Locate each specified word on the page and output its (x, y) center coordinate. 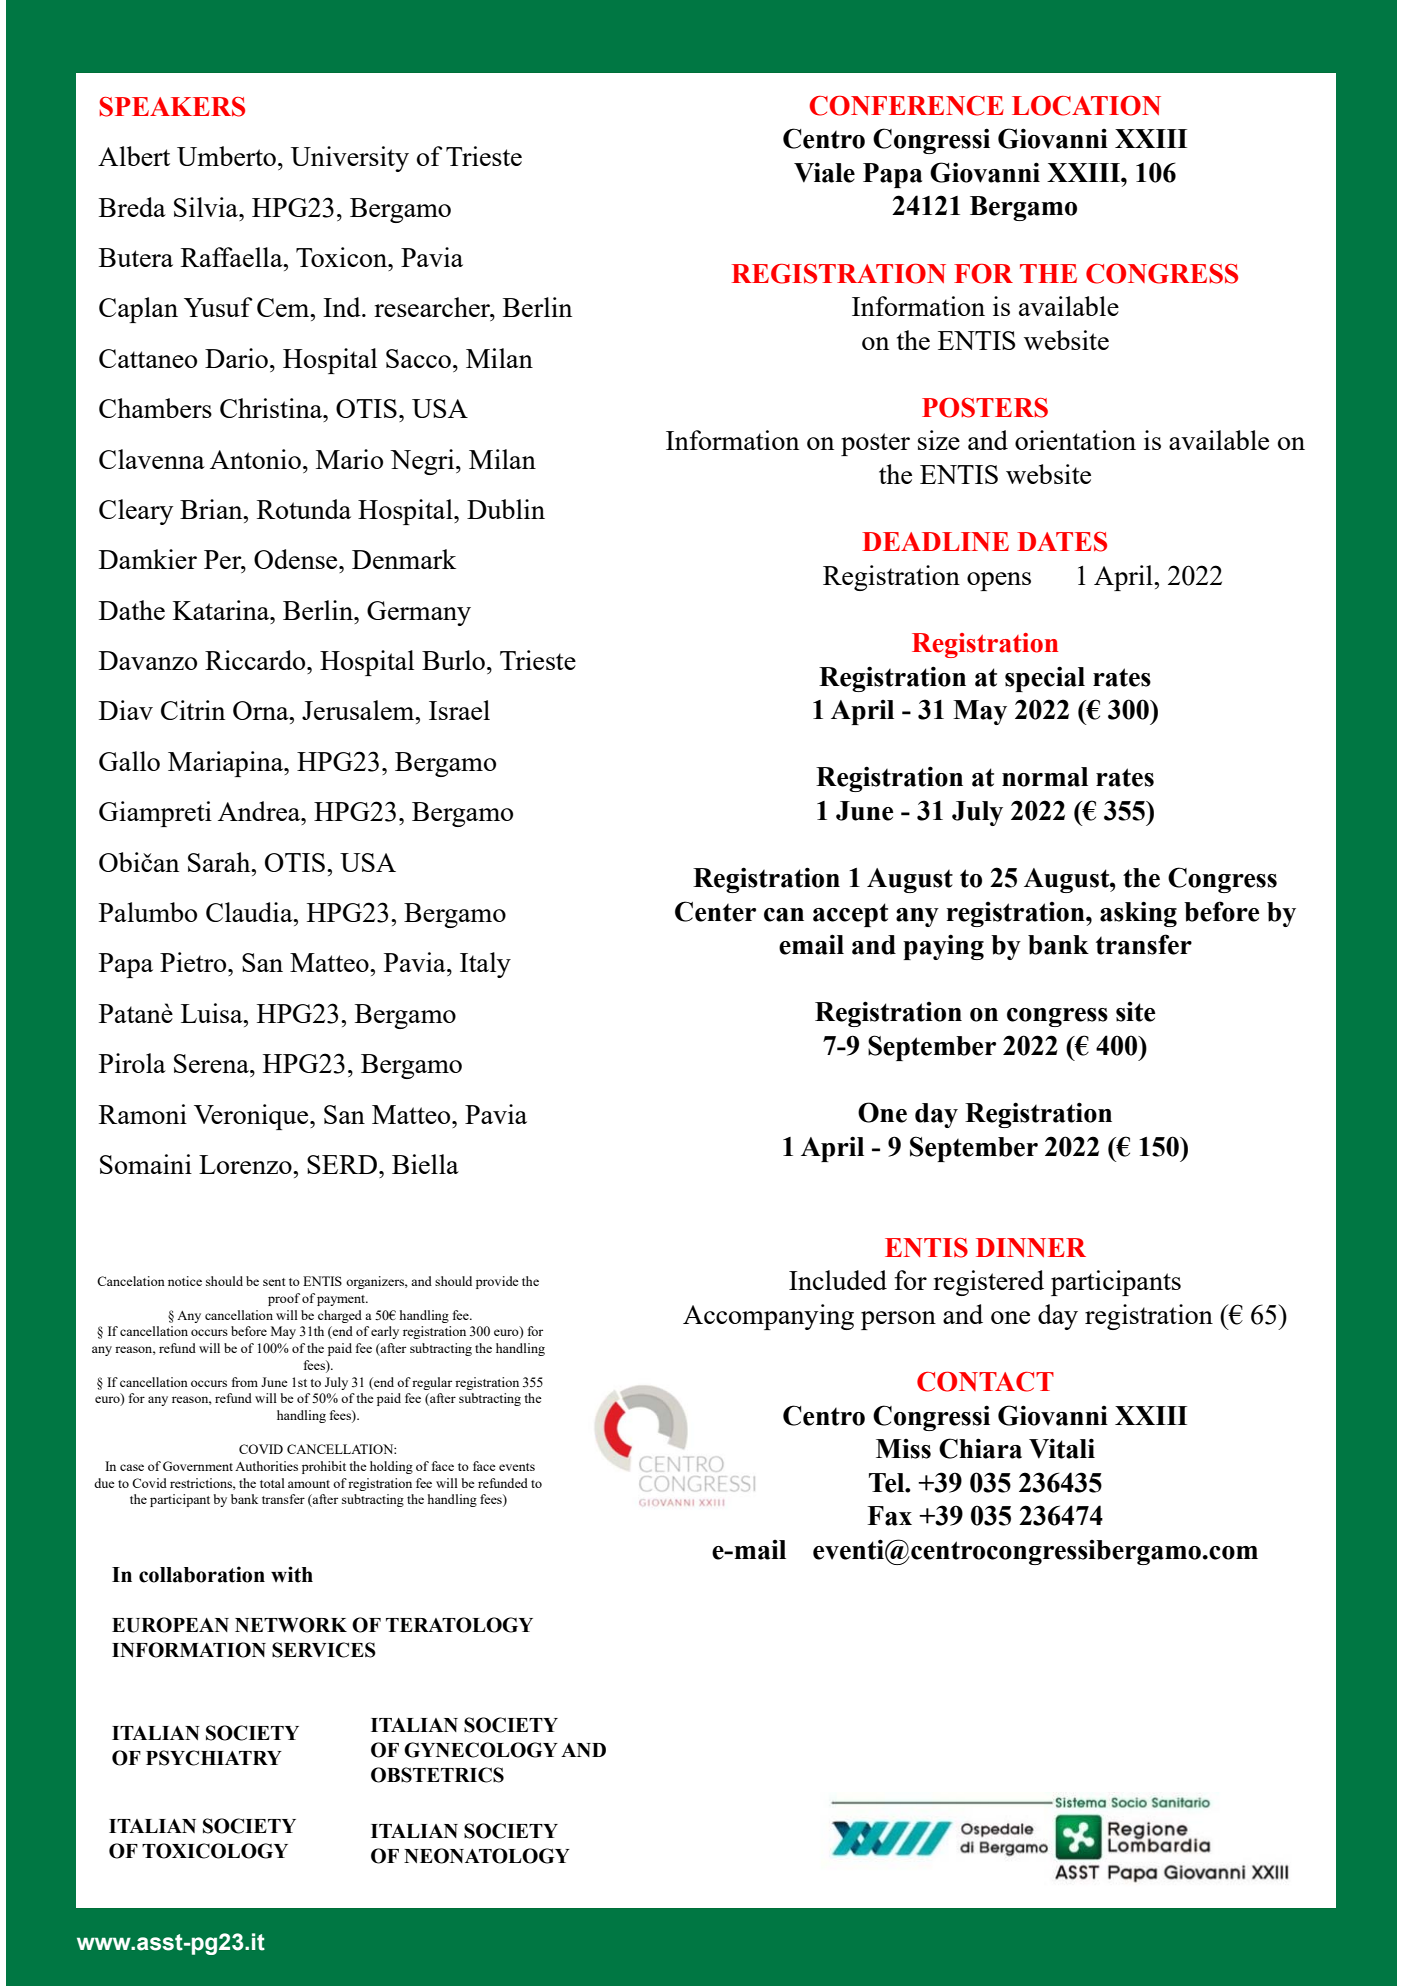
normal (1045, 777)
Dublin (506, 509)
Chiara (980, 1448)
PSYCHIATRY (214, 1758)
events (517, 1467)
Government (198, 1466)
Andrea (260, 811)
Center (715, 911)
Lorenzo (246, 1164)
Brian (212, 509)
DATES (1062, 542)
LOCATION (1086, 105)
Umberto (226, 156)
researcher (433, 307)
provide (497, 1282)
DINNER (1031, 1247)
